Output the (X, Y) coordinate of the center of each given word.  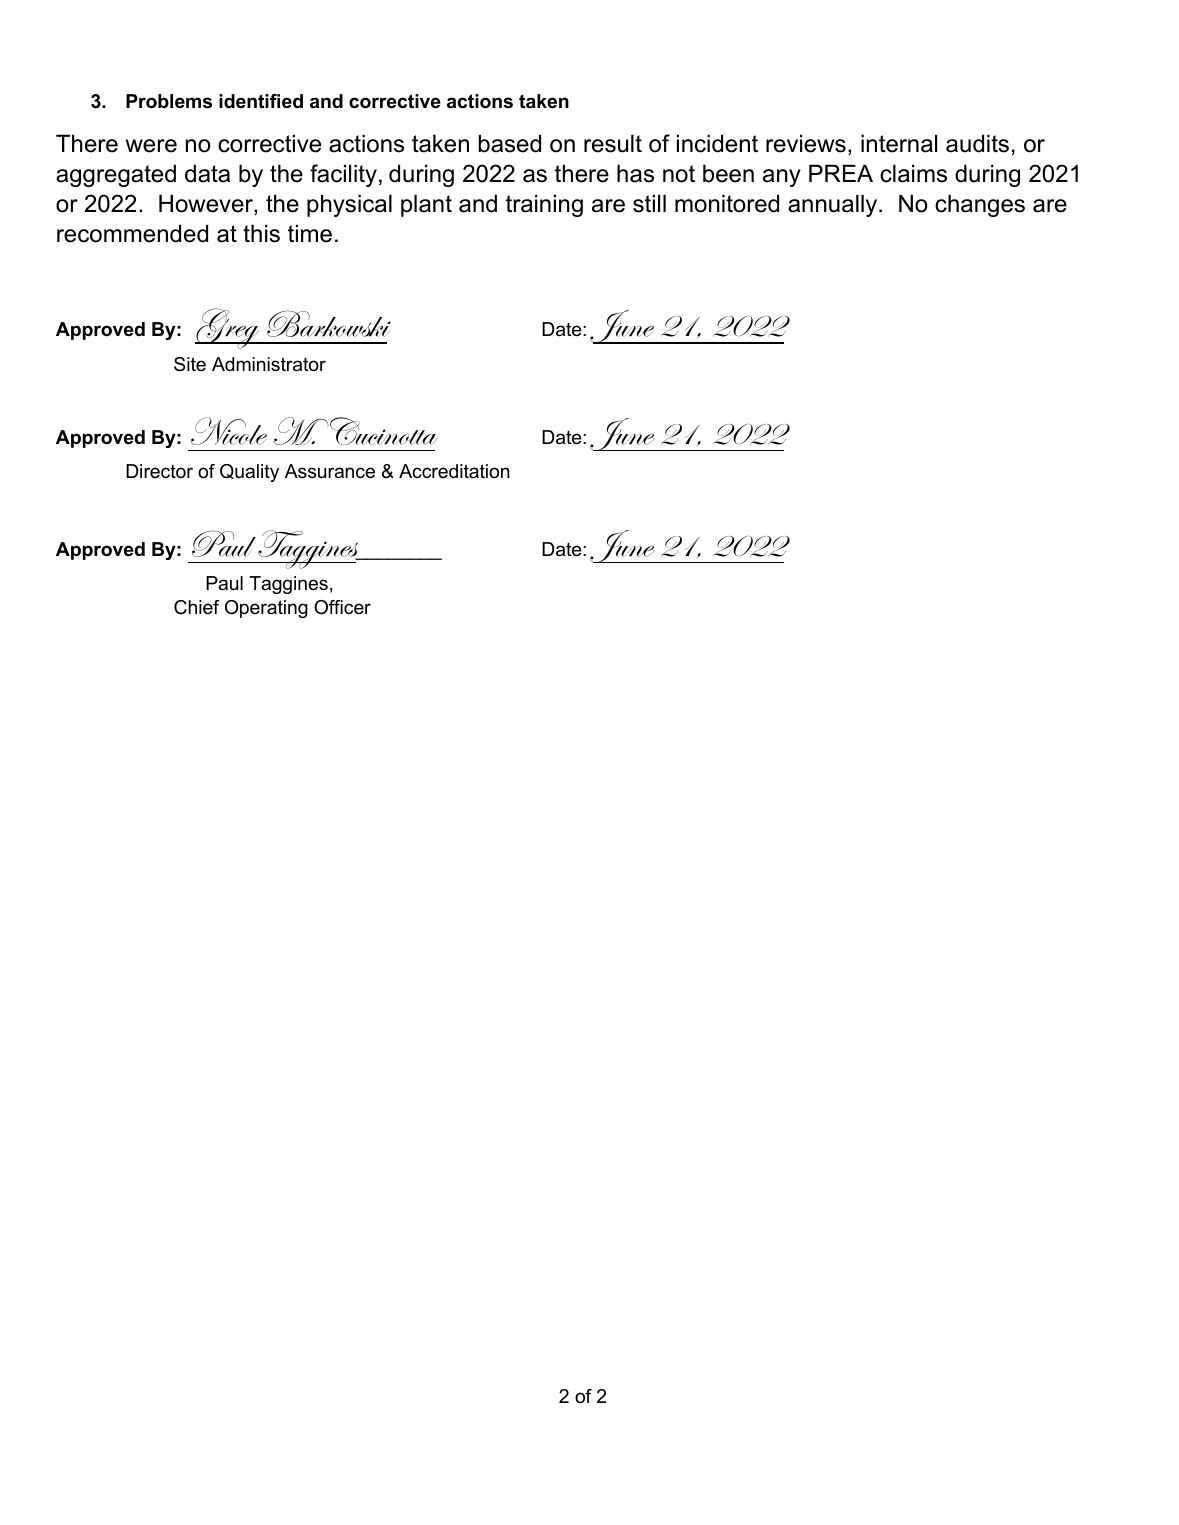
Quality (249, 473)
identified (261, 101)
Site (190, 364)
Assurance (330, 471)
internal (899, 143)
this (261, 233)
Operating (266, 609)
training (544, 205)
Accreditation (454, 471)
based (510, 143)
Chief (197, 607)
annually (834, 205)
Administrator (269, 364)
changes (980, 205)
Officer (342, 607)
